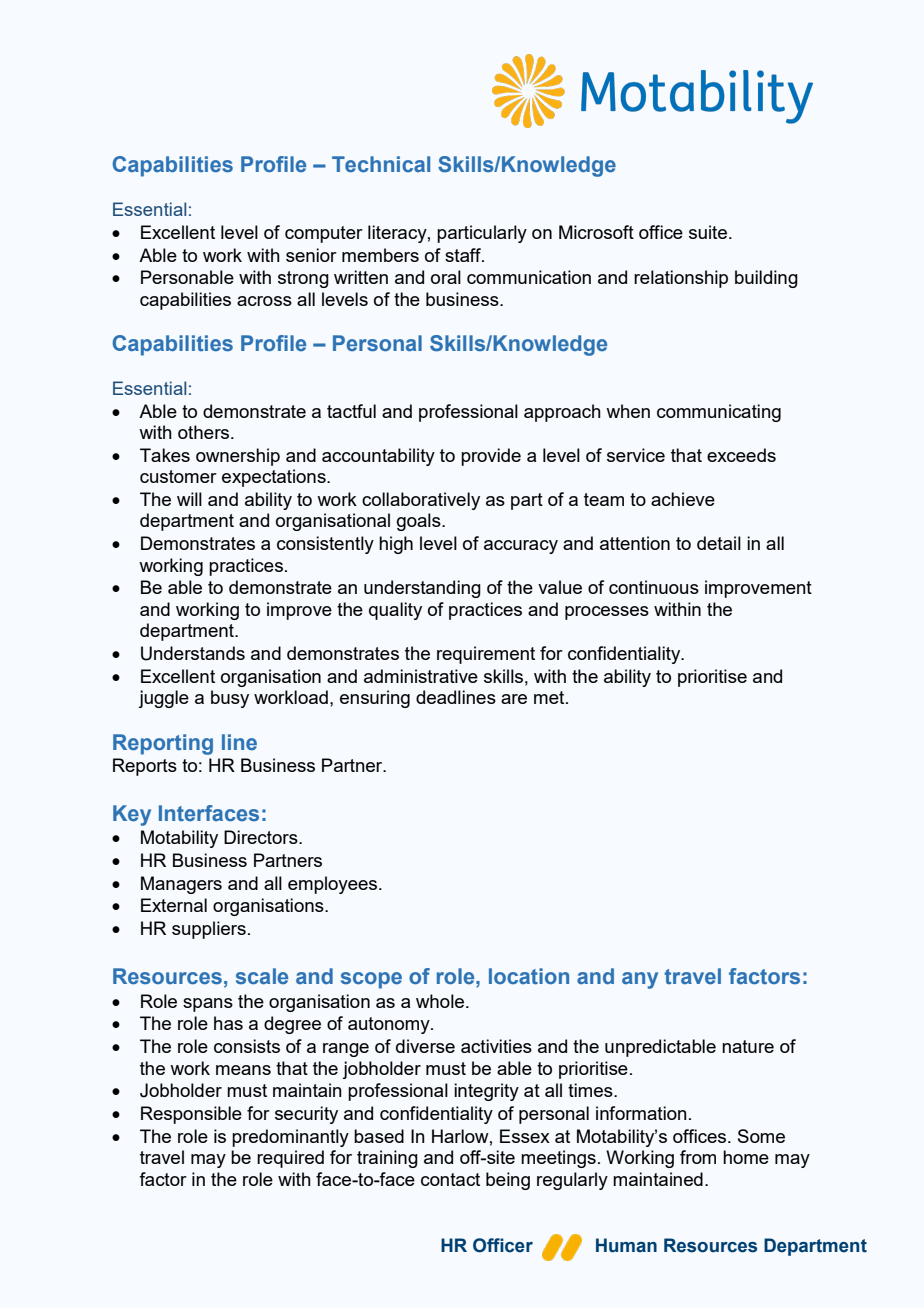 The height and width of the image is (1308, 924). I want to click on senior, so click(311, 255).
